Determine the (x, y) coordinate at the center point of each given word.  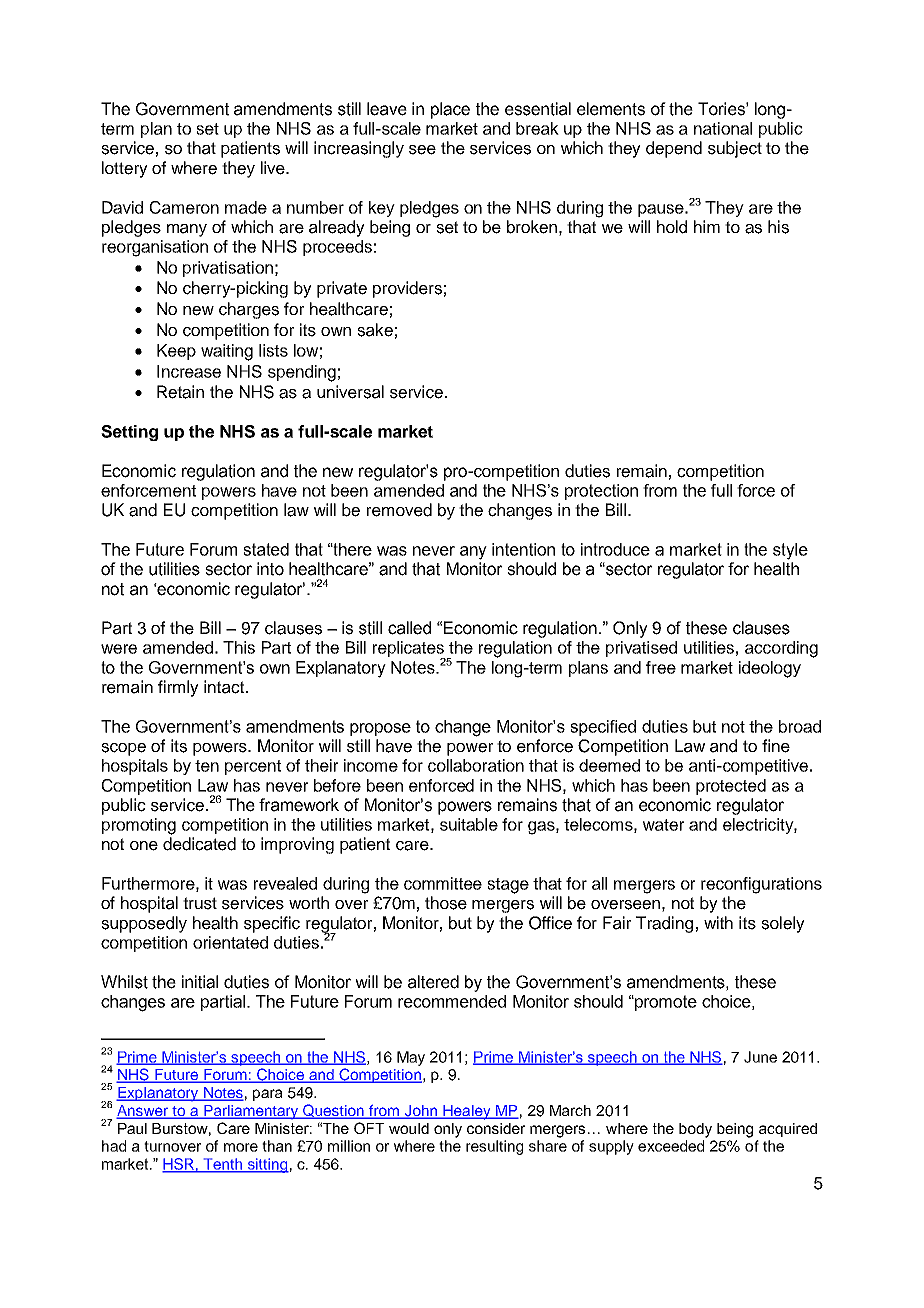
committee (443, 883)
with (718, 922)
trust (200, 903)
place (450, 110)
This (239, 647)
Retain (180, 392)
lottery (125, 169)
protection (601, 492)
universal (350, 392)
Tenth (223, 1165)
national (723, 128)
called (409, 628)
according (781, 649)
